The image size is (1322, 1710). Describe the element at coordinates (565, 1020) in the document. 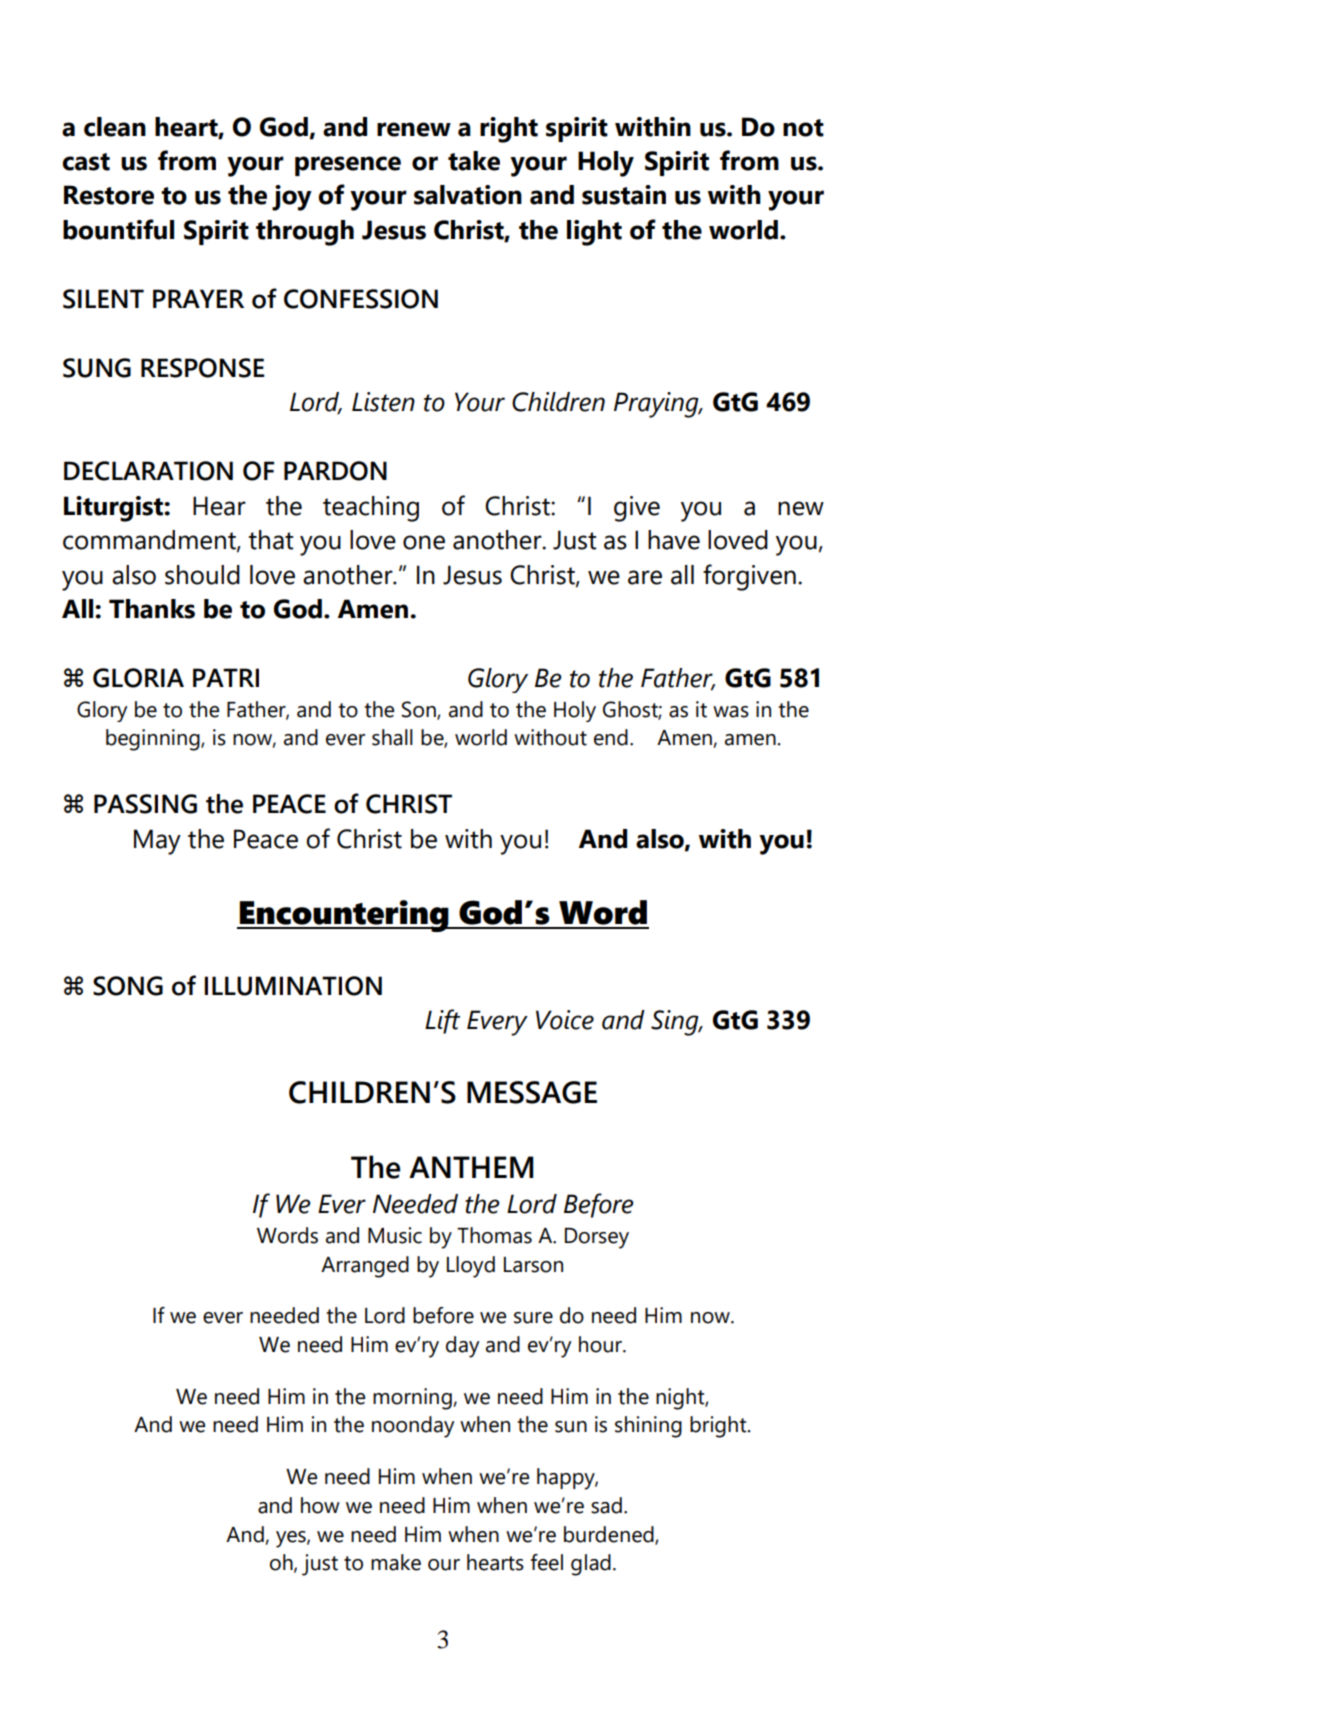

I see `Voice` at that location.
